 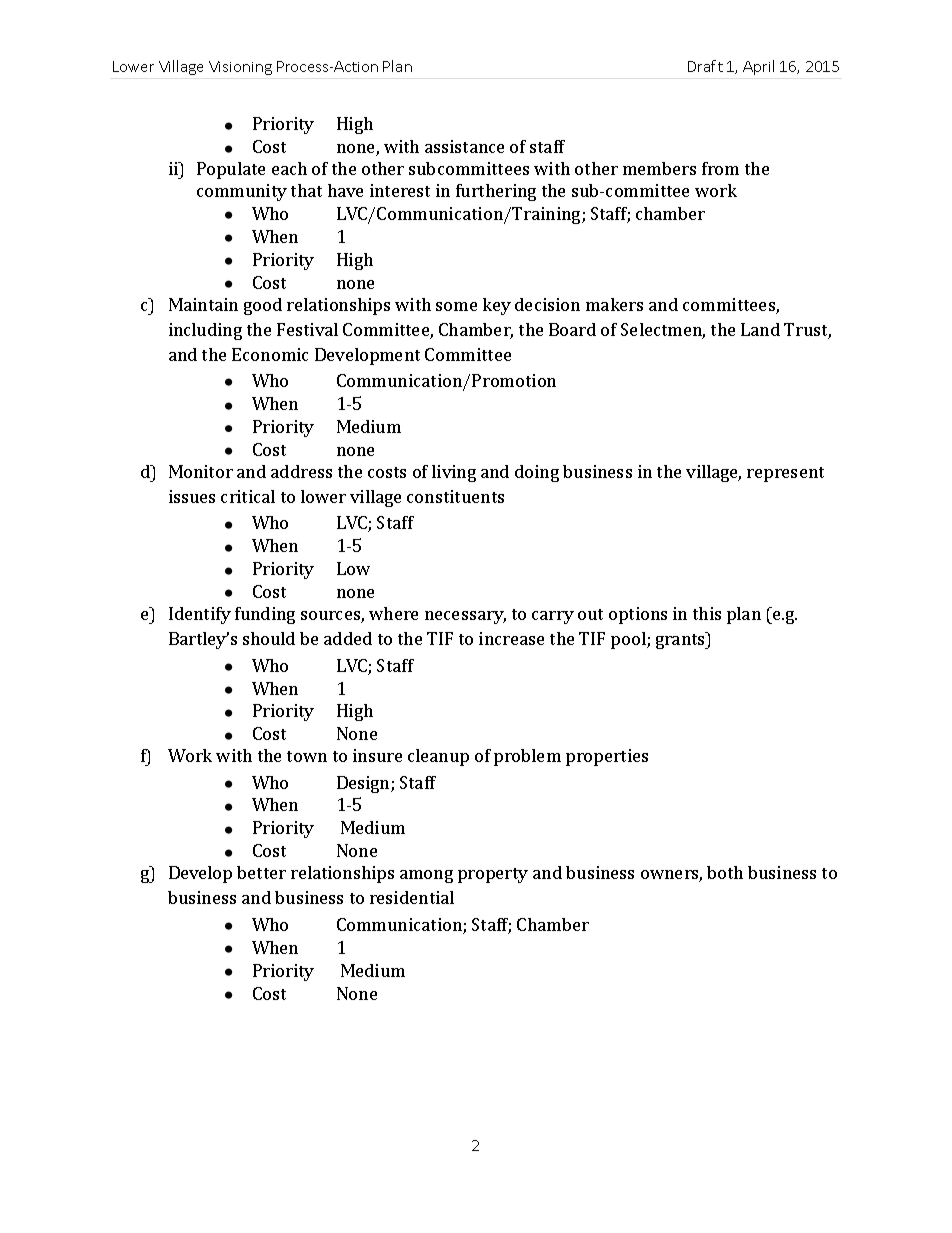 I want to click on assistance, so click(x=464, y=146).
